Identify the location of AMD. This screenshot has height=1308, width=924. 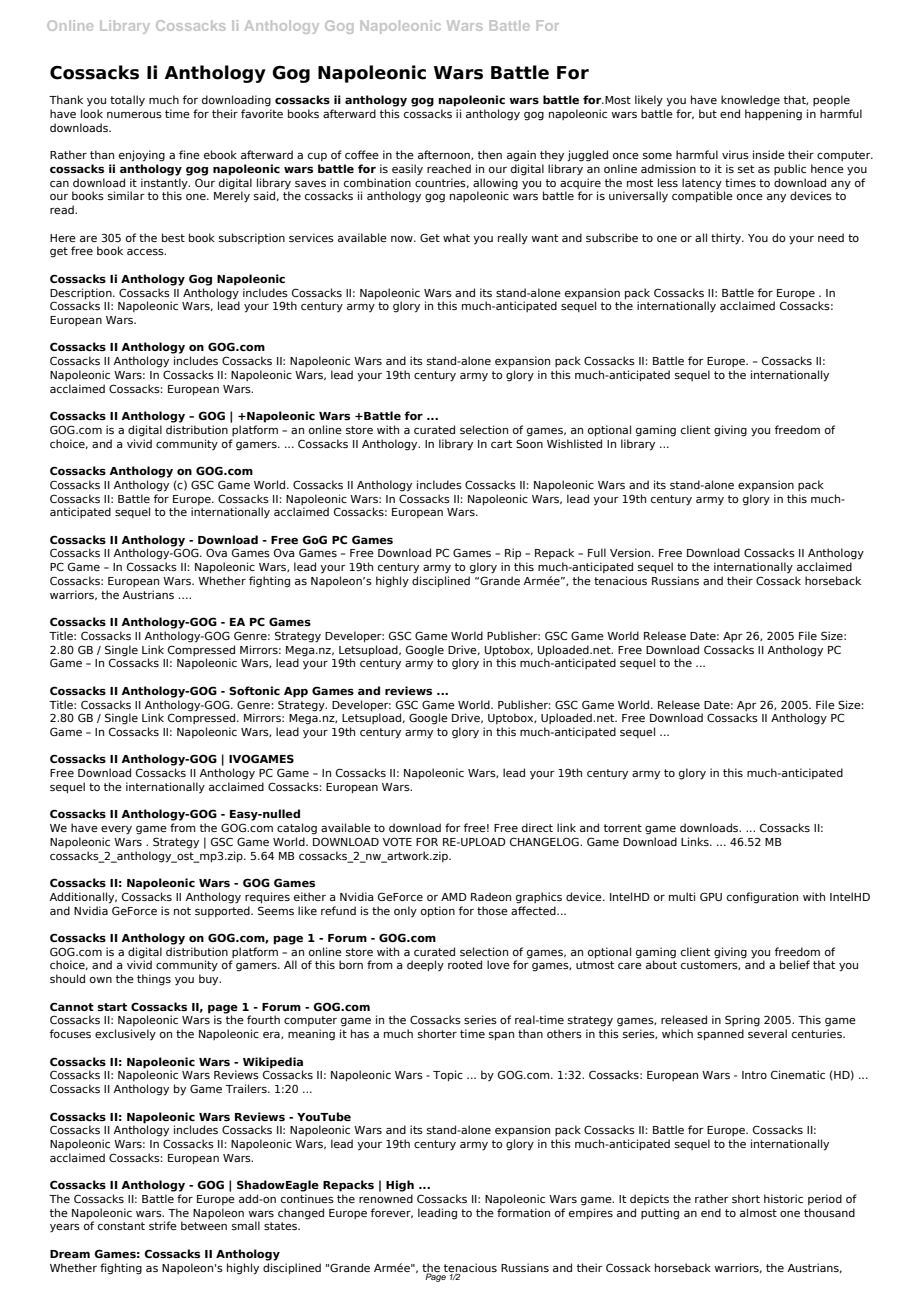
(454, 897).
